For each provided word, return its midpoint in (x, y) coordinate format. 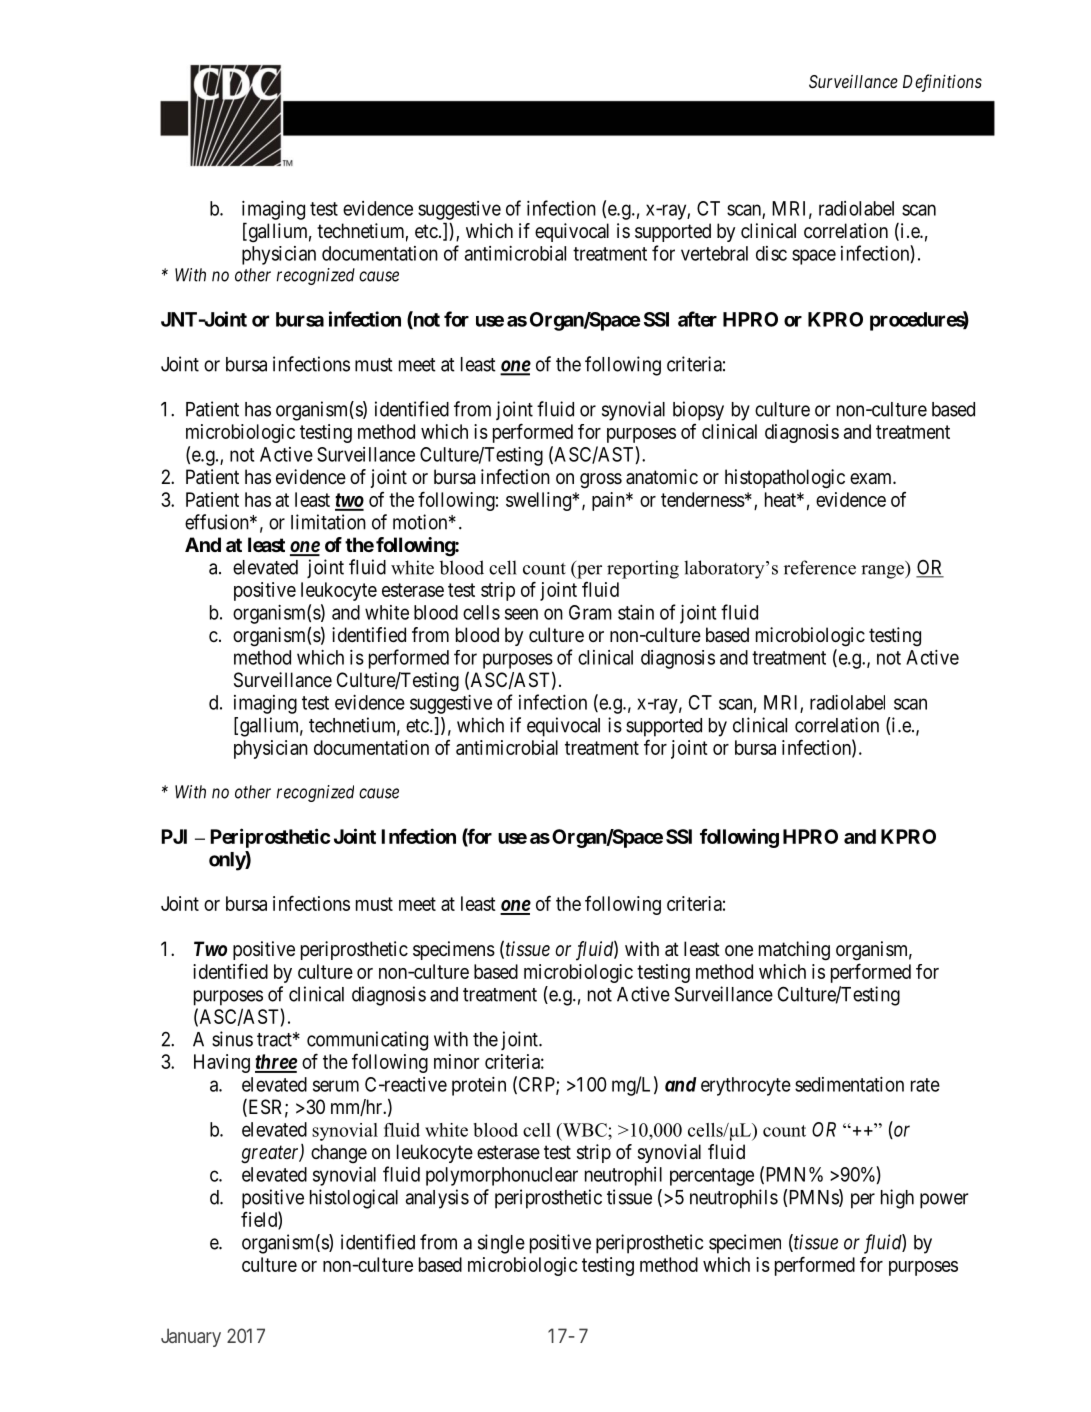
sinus (232, 1039)
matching (794, 951)
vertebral (714, 253)
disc (771, 253)
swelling (539, 501)
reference (820, 567)
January (191, 1337)
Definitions (942, 83)
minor (456, 1061)
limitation (328, 522)
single (501, 1244)
